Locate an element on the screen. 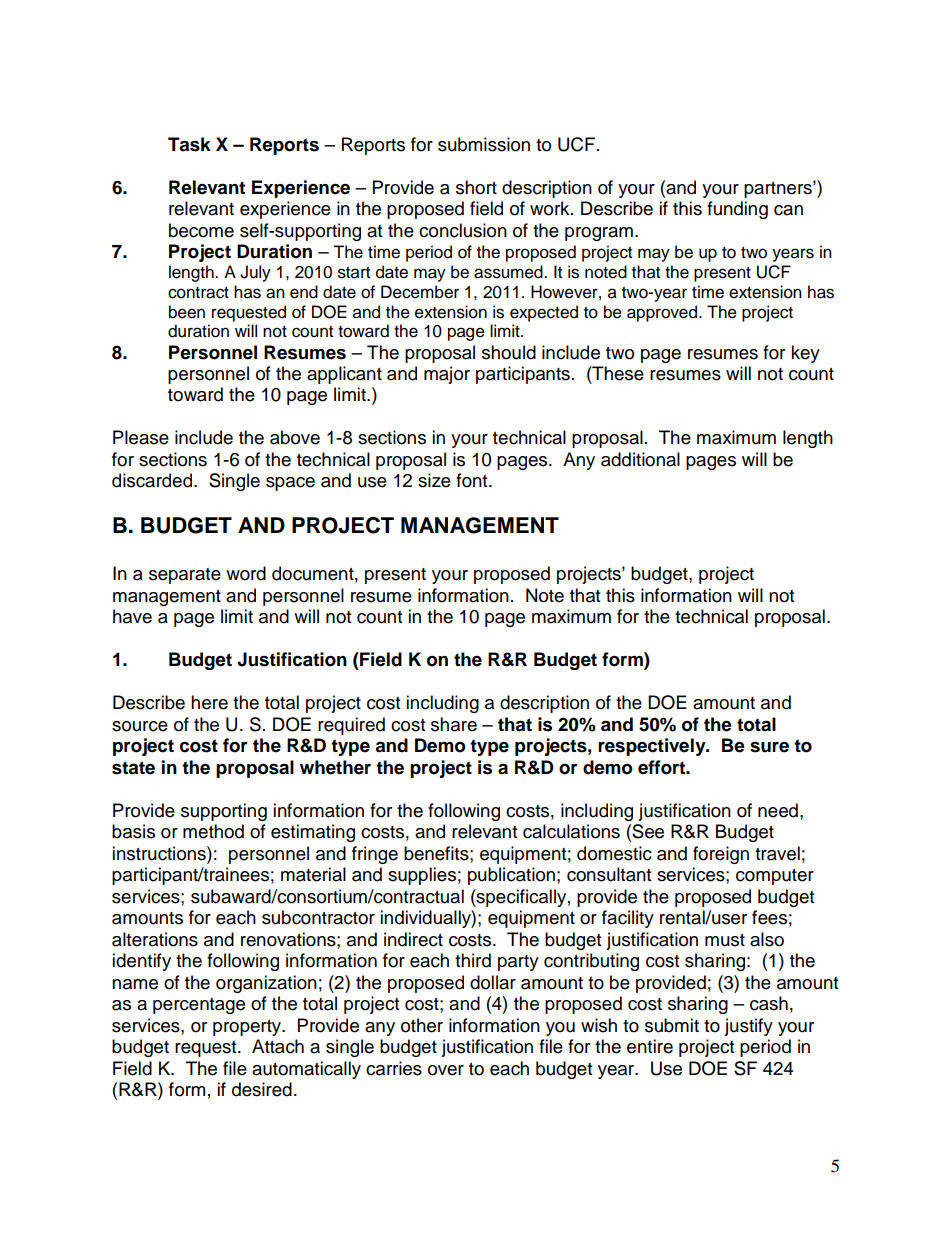  Task is located at coordinates (189, 144).
